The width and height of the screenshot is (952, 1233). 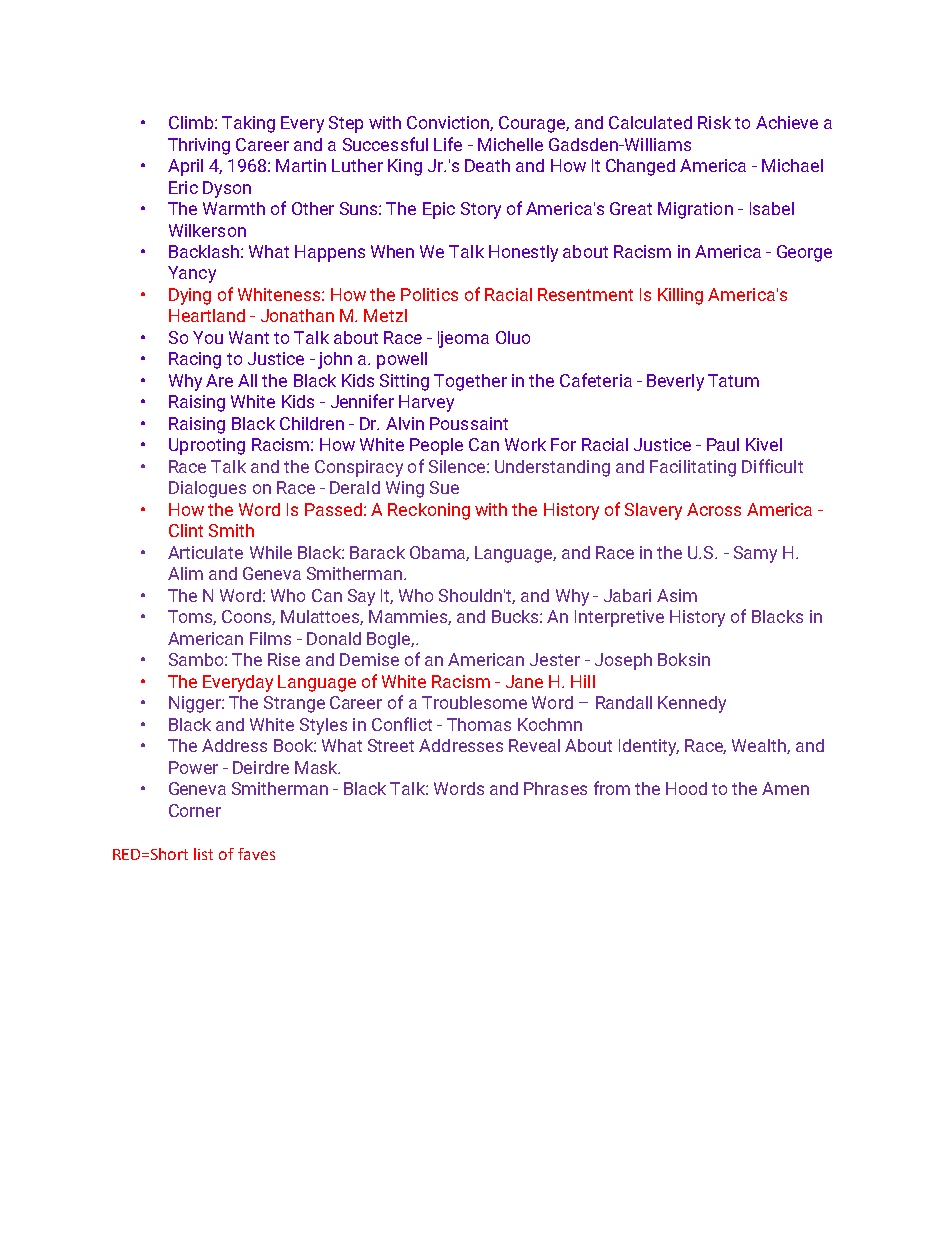 I want to click on Across, so click(x=714, y=509).
